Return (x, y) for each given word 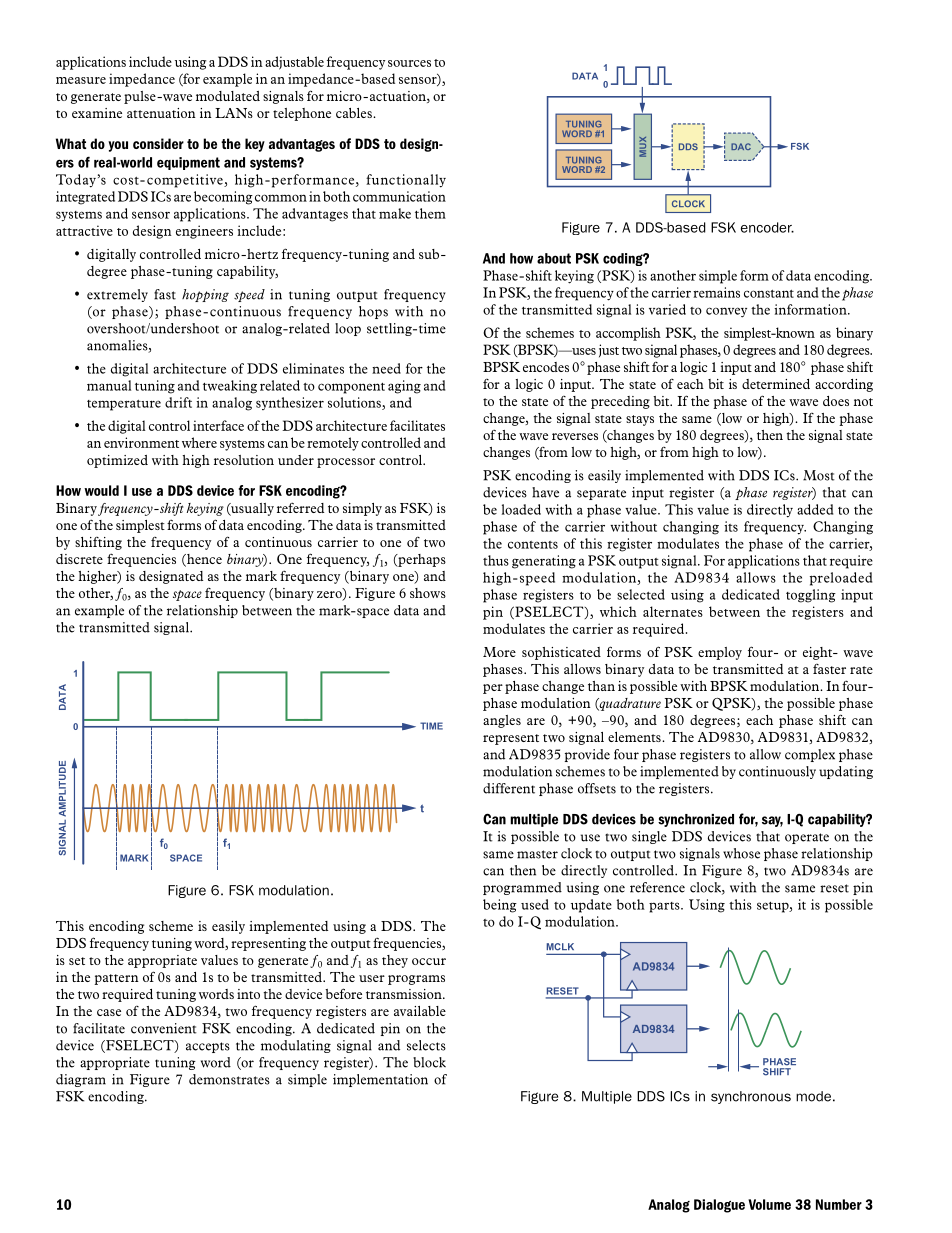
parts (665, 907)
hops (373, 312)
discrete (79, 559)
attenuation (161, 113)
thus (496, 560)
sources (409, 63)
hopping (205, 295)
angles (502, 721)
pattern (116, 979)
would (101, 490)
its (731, 526)
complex (810, 755)
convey (726, 312)
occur (429, 961)
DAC (741, 146)
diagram (81, 1080)
